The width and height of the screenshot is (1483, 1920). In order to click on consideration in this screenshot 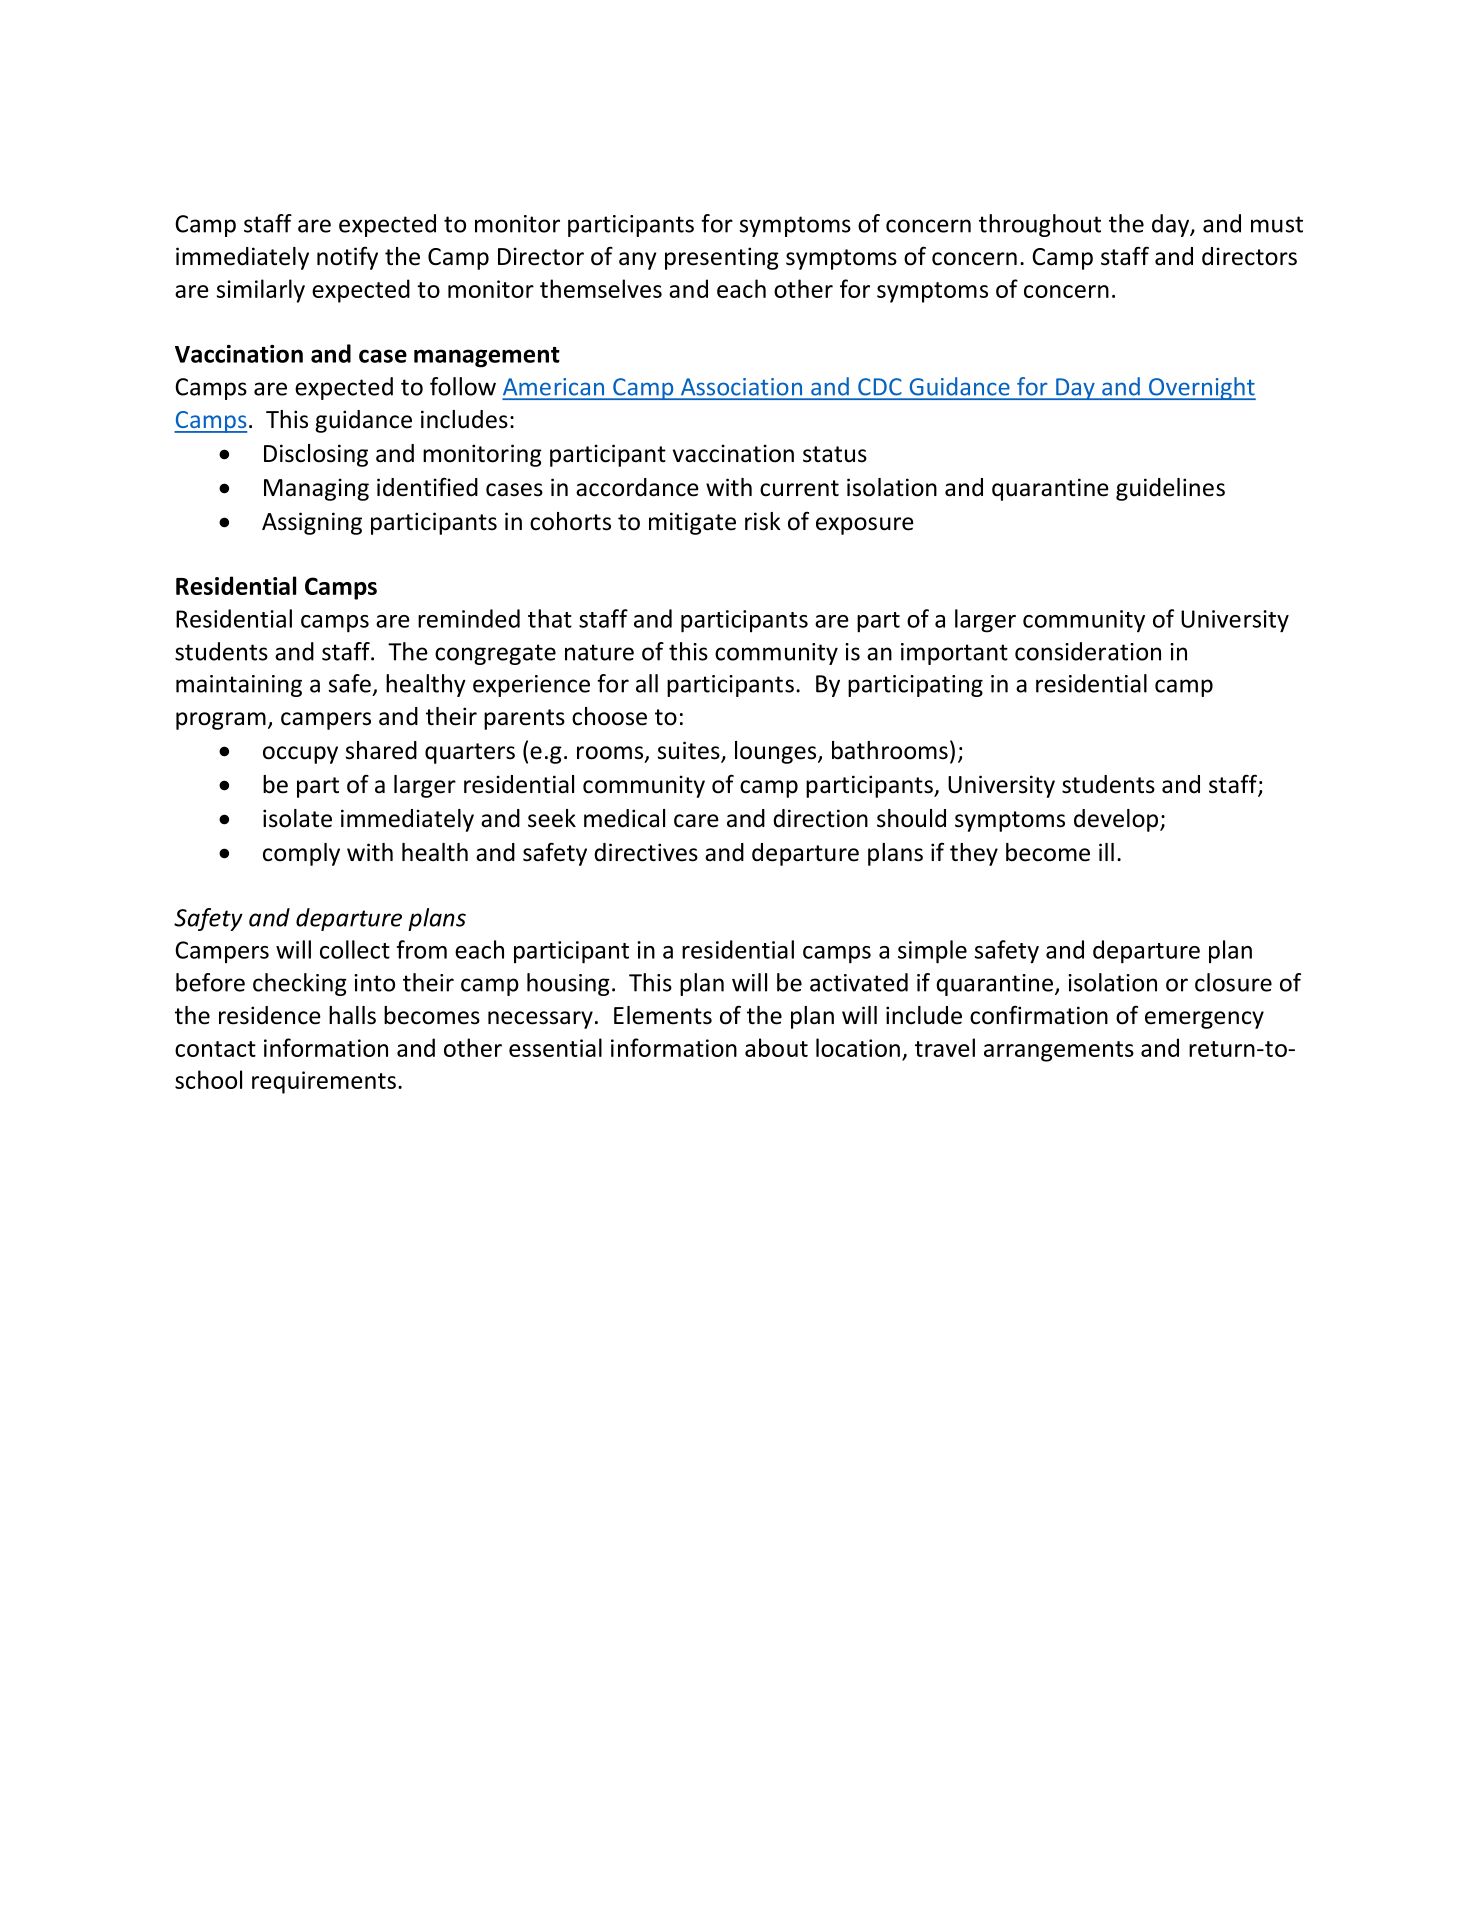, I will do `click(1088, 651)`.
